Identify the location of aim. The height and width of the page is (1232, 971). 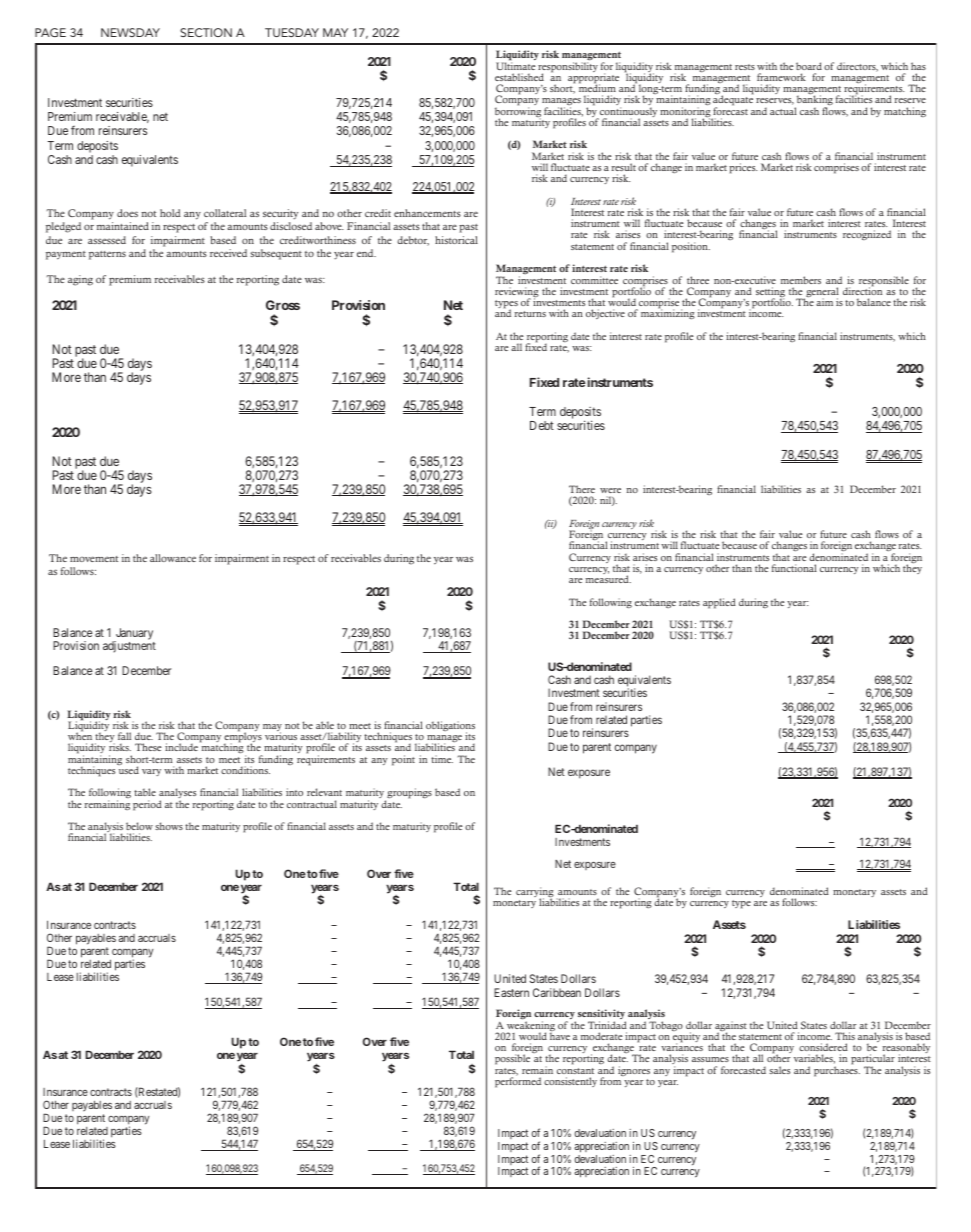
(824, 302).
